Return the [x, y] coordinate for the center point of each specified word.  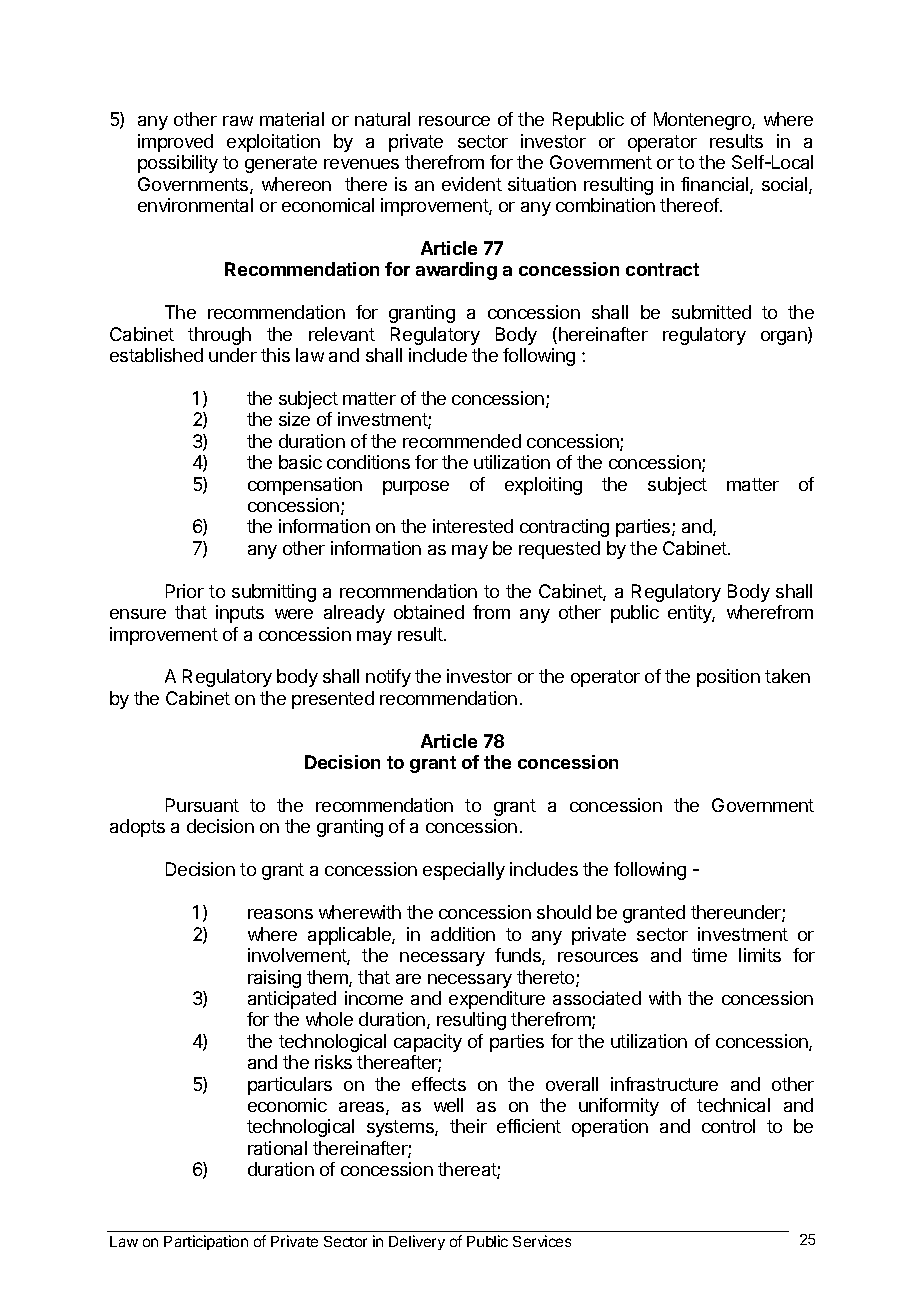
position [728, 678]
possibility [178, 164]
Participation [206, 1242]
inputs [240, 614]
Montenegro [703, 121]
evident [472, 184]
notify [388, 678]
